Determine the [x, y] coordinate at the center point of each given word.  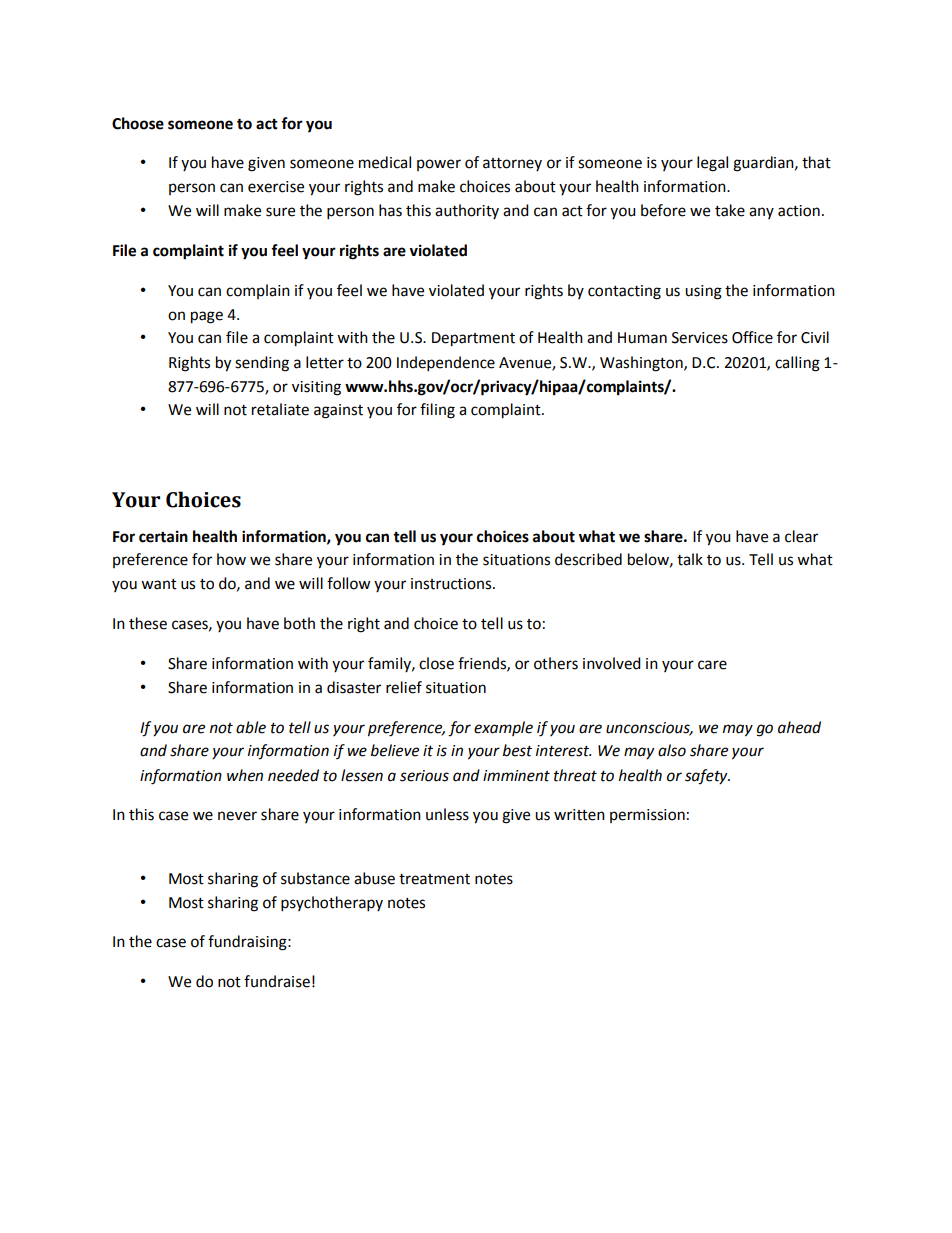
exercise [276, 187]
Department [473, 339]
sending [262, 364]
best [517, 750]
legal [712, 164]
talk [690, 559]
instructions [452, 584]
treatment [434, 879]
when [245, 775]
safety [707, 777]
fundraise [277, 981]
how [231, 559]
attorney [512, 164]
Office [752, 337]
